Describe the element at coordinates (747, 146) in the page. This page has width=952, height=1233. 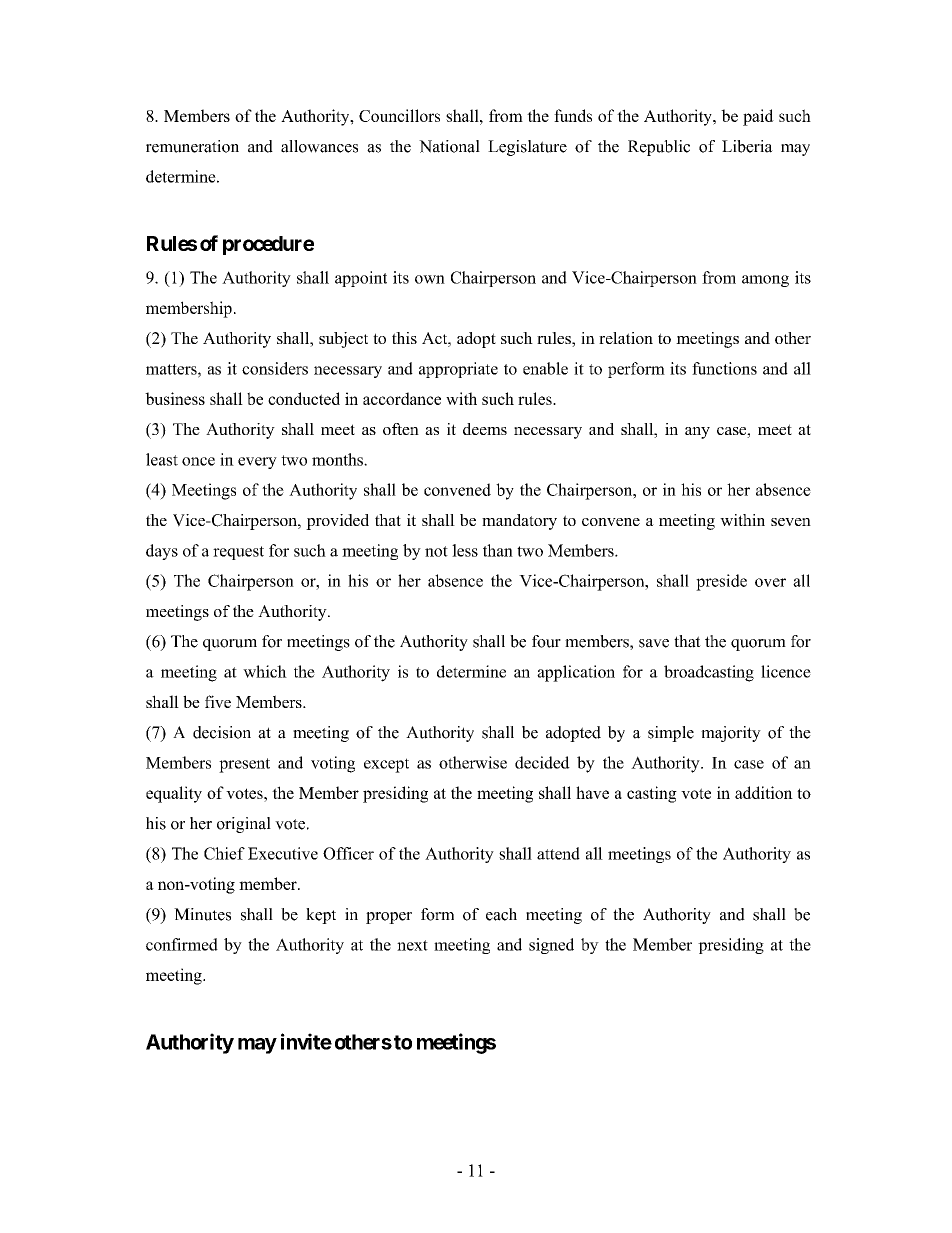
I see `Liberia` at that location.
